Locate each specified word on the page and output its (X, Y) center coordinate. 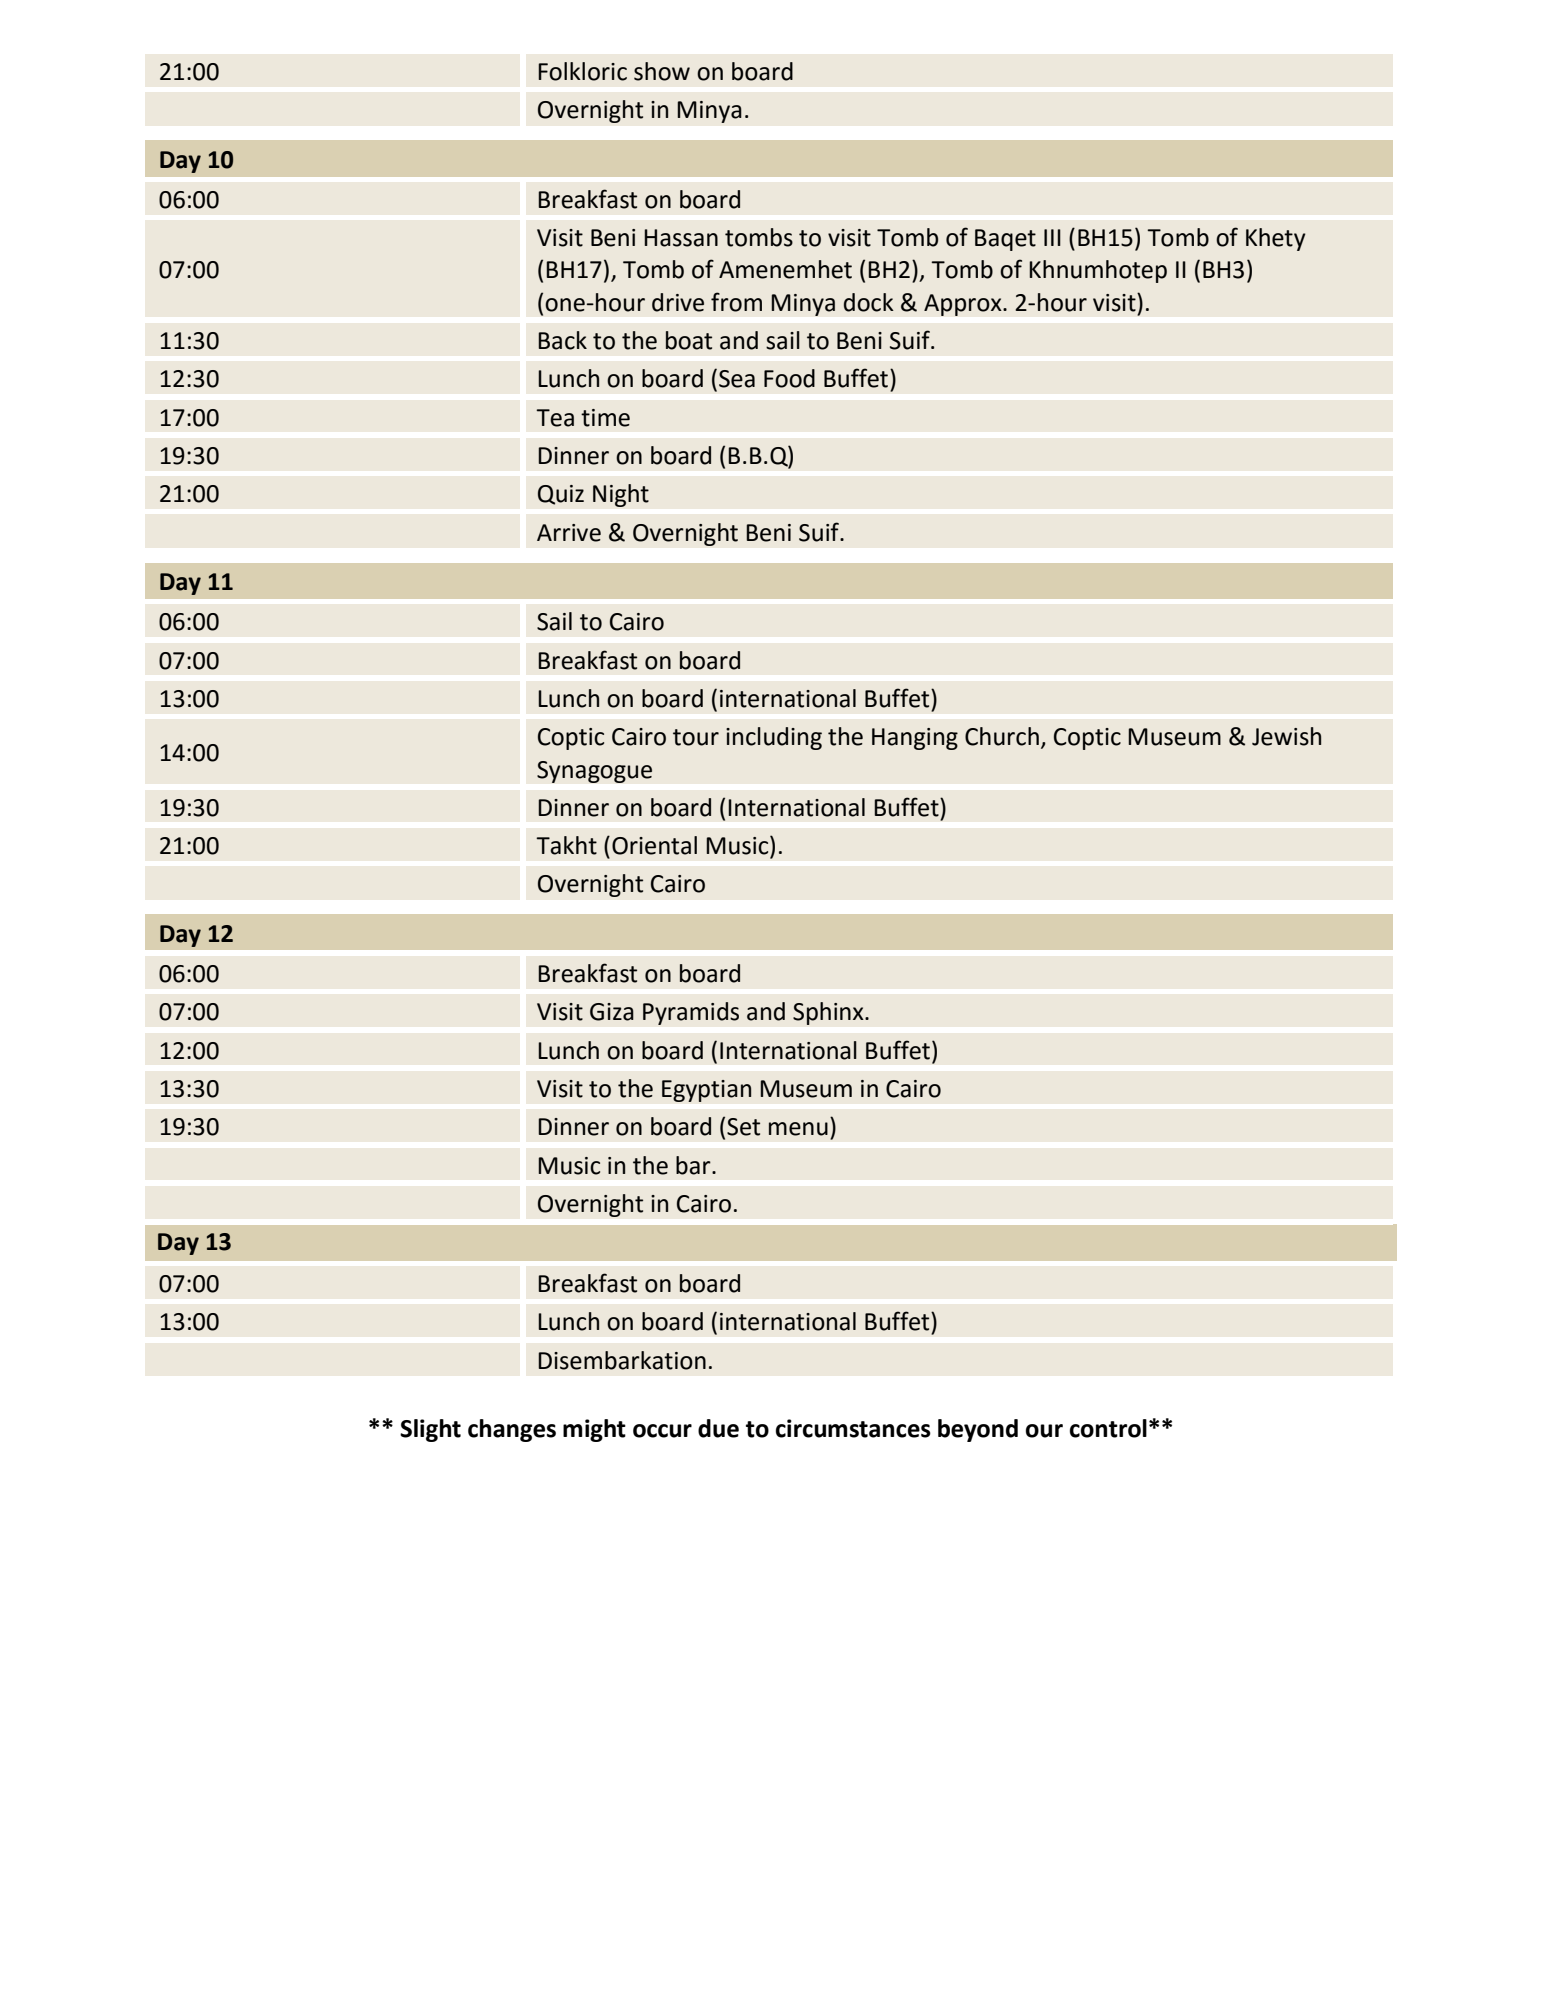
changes (512, 1430)
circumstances (853, 1428)
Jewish (1286, 736)
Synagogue (594, 772)
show (662, 71)
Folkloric (582, 71)
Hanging (915, 739)
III (1052, 237)
